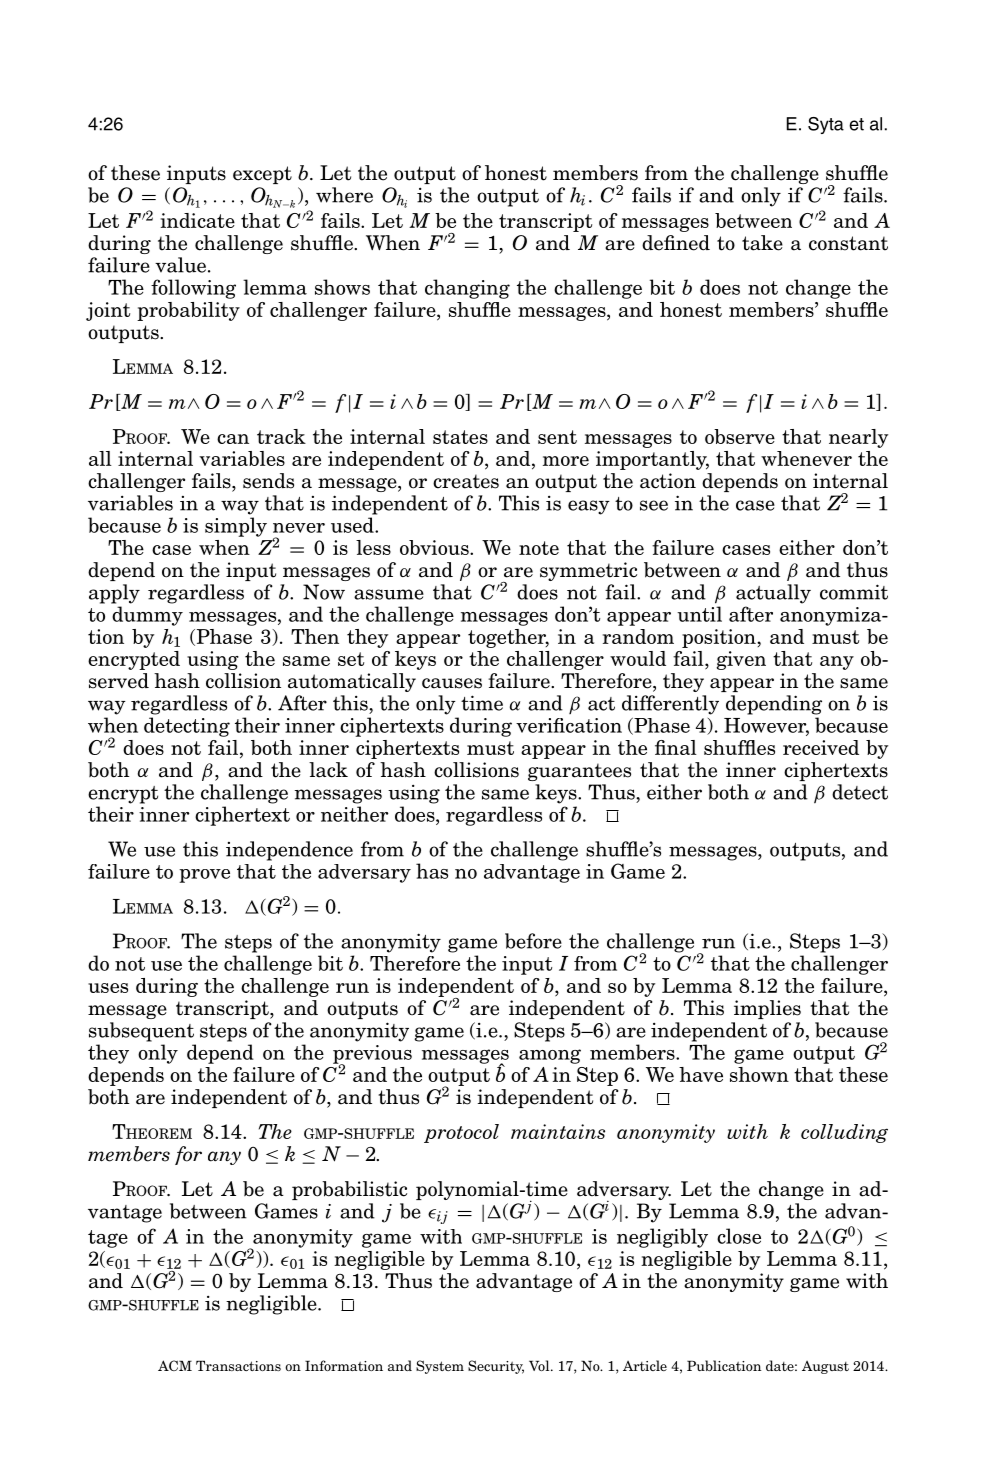  I want to click on take, so click(762, 243).
